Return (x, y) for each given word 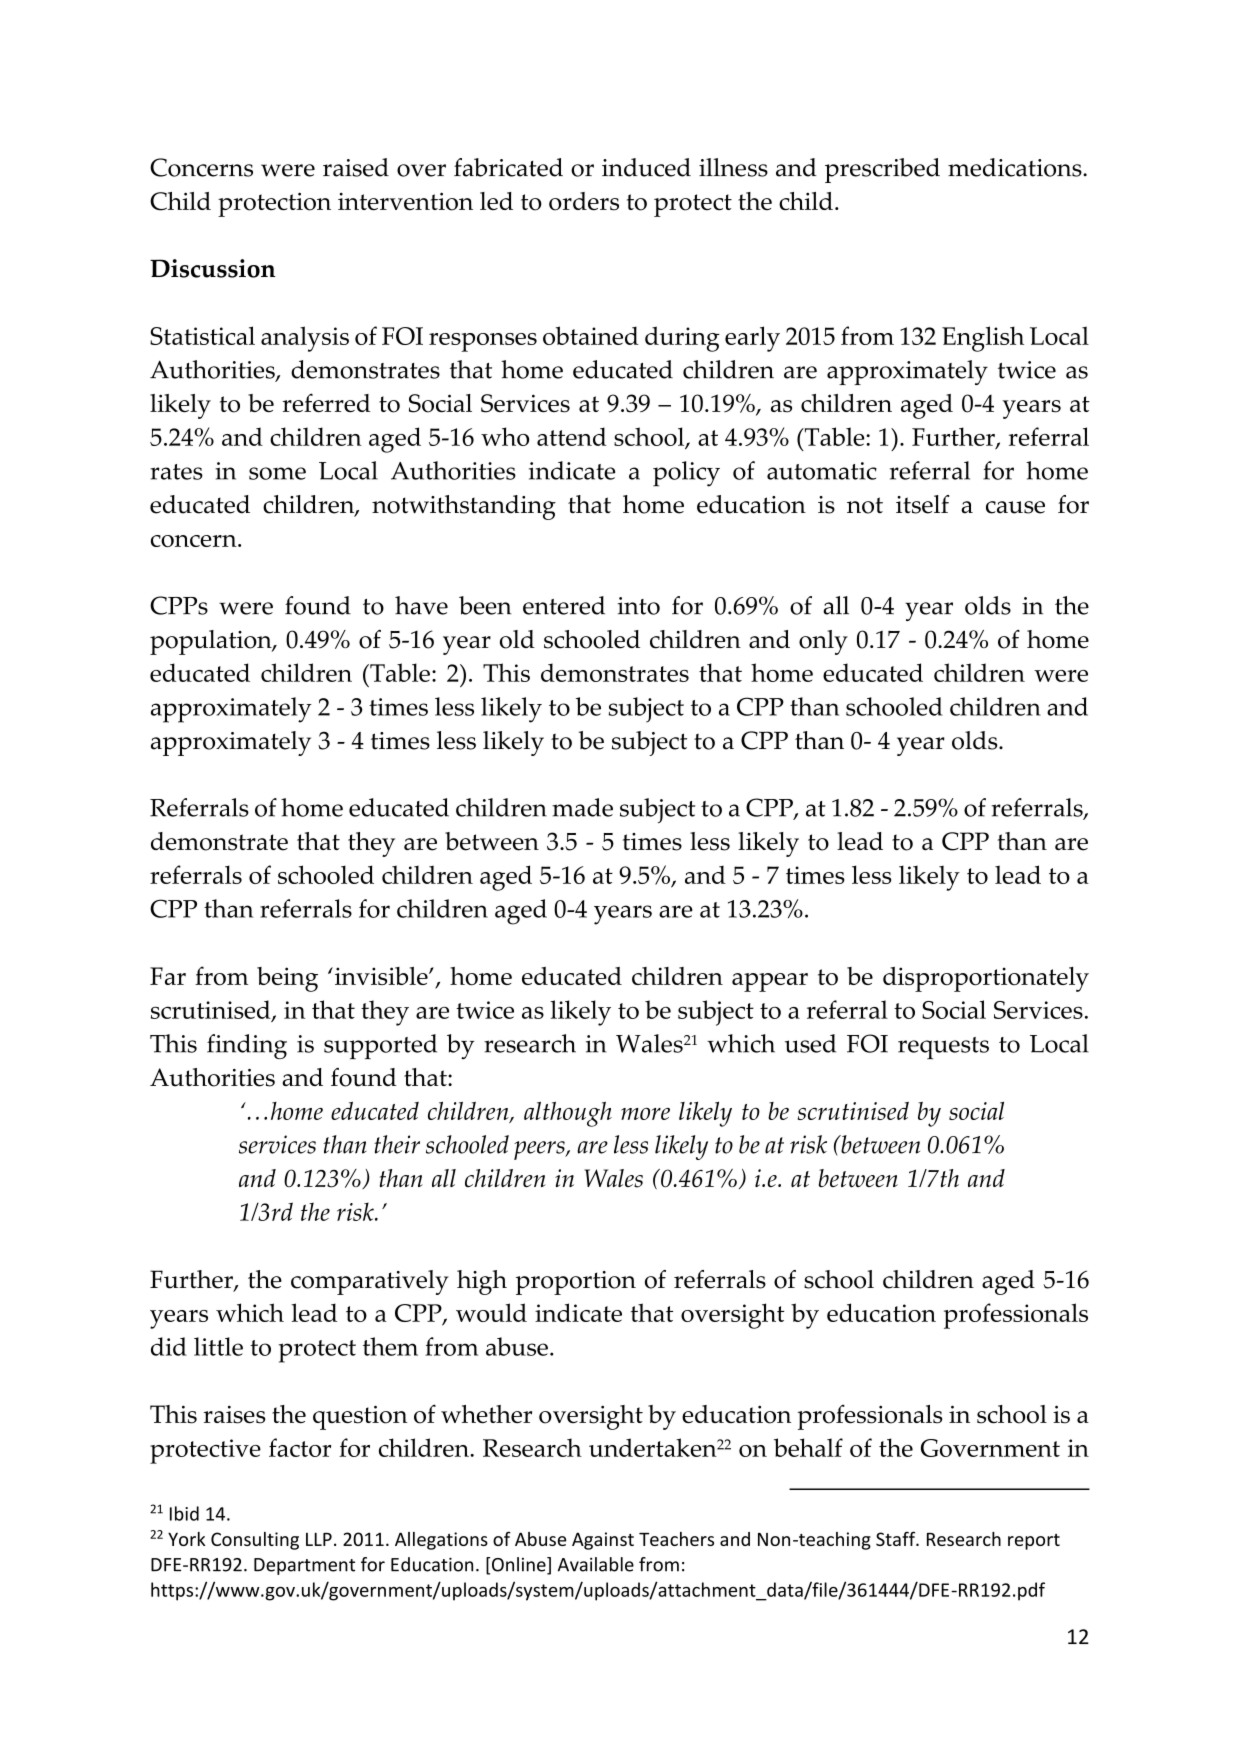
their (397, 1144)
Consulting (255, 1541)
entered (564, 605)
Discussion (213, 268)
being (287, 979)
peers (540, 1150)
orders (584, 201)
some (277, 473)
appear (770, 982)
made (582, 807)
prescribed (882, 170)
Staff (897, 1538)
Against (603, 1541)
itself (922, 504)
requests (943, 1048)
